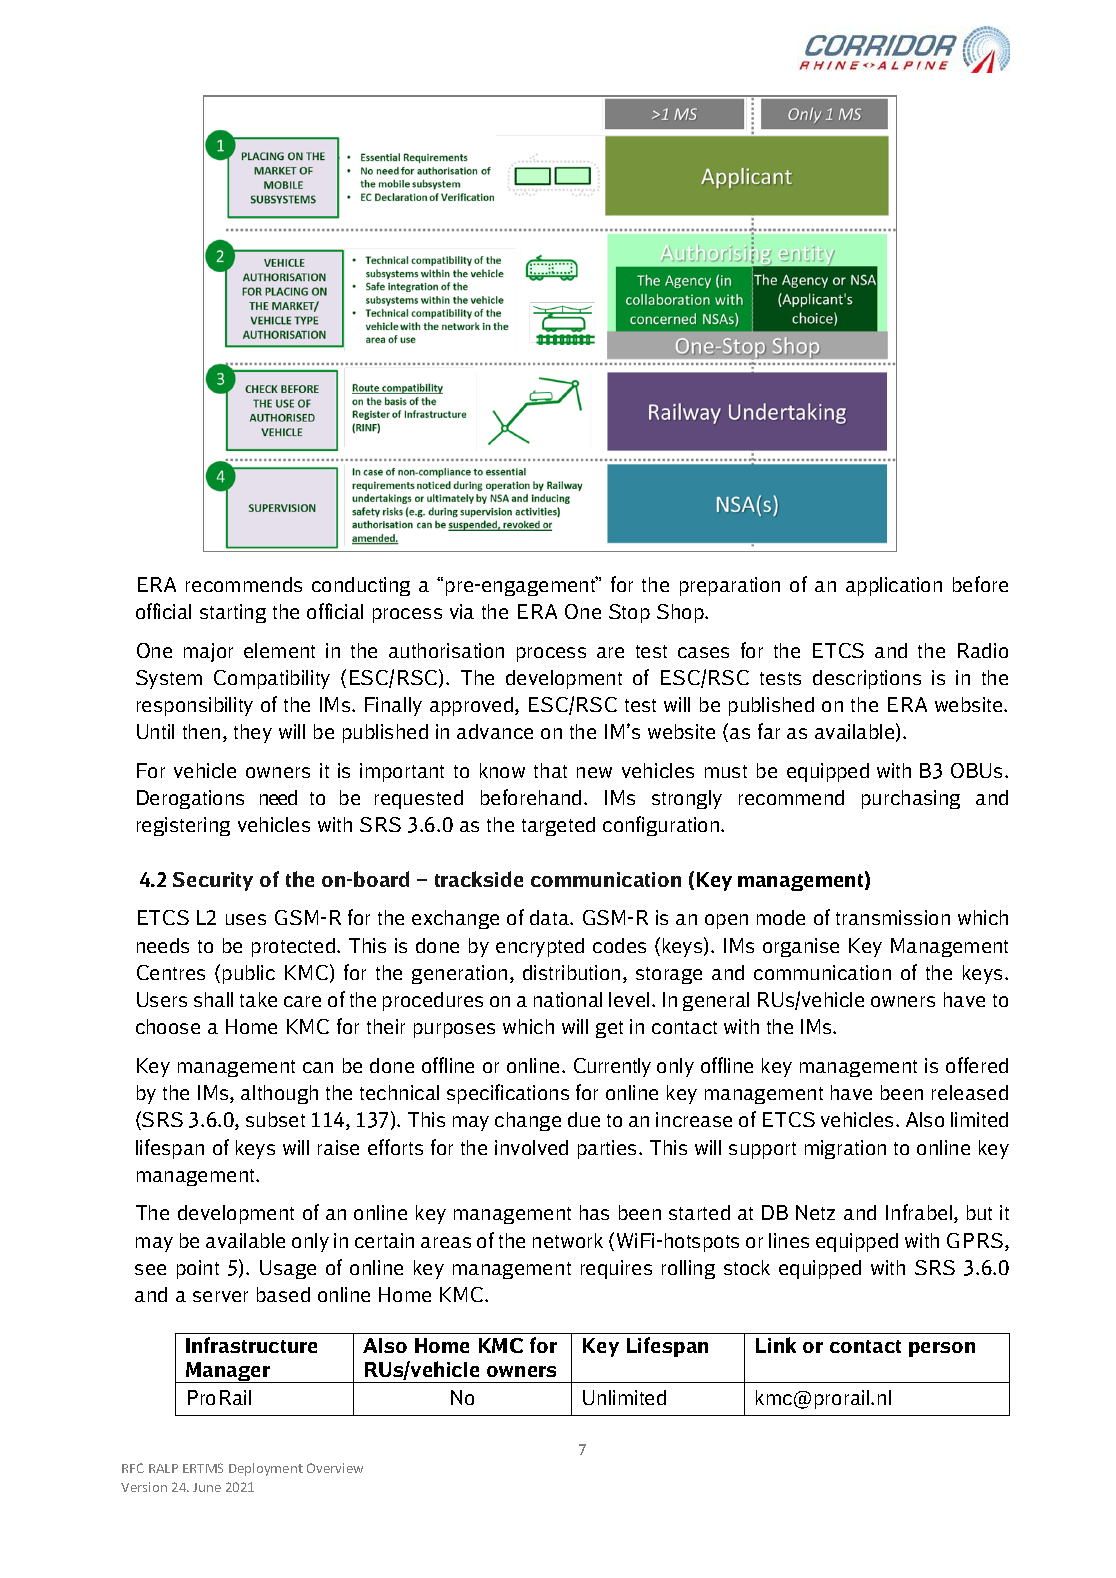 The width and height of the screenshot is (1116, 1578). What do you see at coordinates (942, 1349) in the screenshot?
I see `person` at bounding box center [942, 1349].
